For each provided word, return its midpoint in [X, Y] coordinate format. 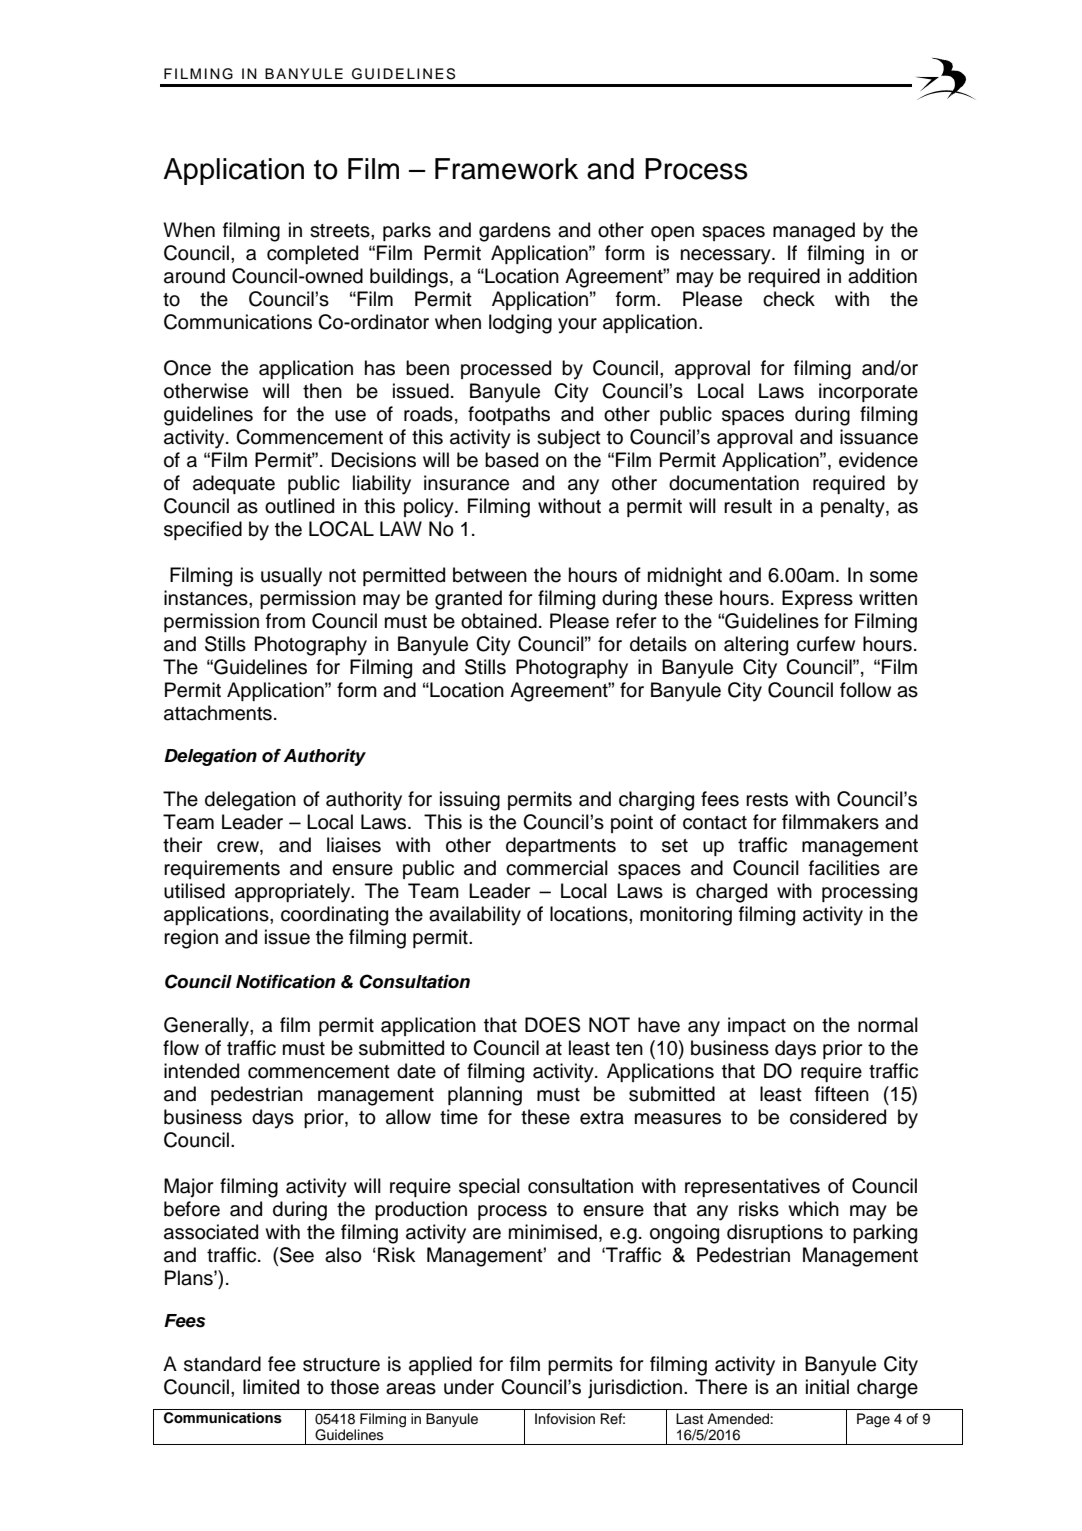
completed [312, 254]
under [469, 1387]
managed [814, 232]
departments [561, 846]
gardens [515, 232]
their [182, 845]
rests [767, 800]
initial [827, 1387]
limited [271, 1387]
